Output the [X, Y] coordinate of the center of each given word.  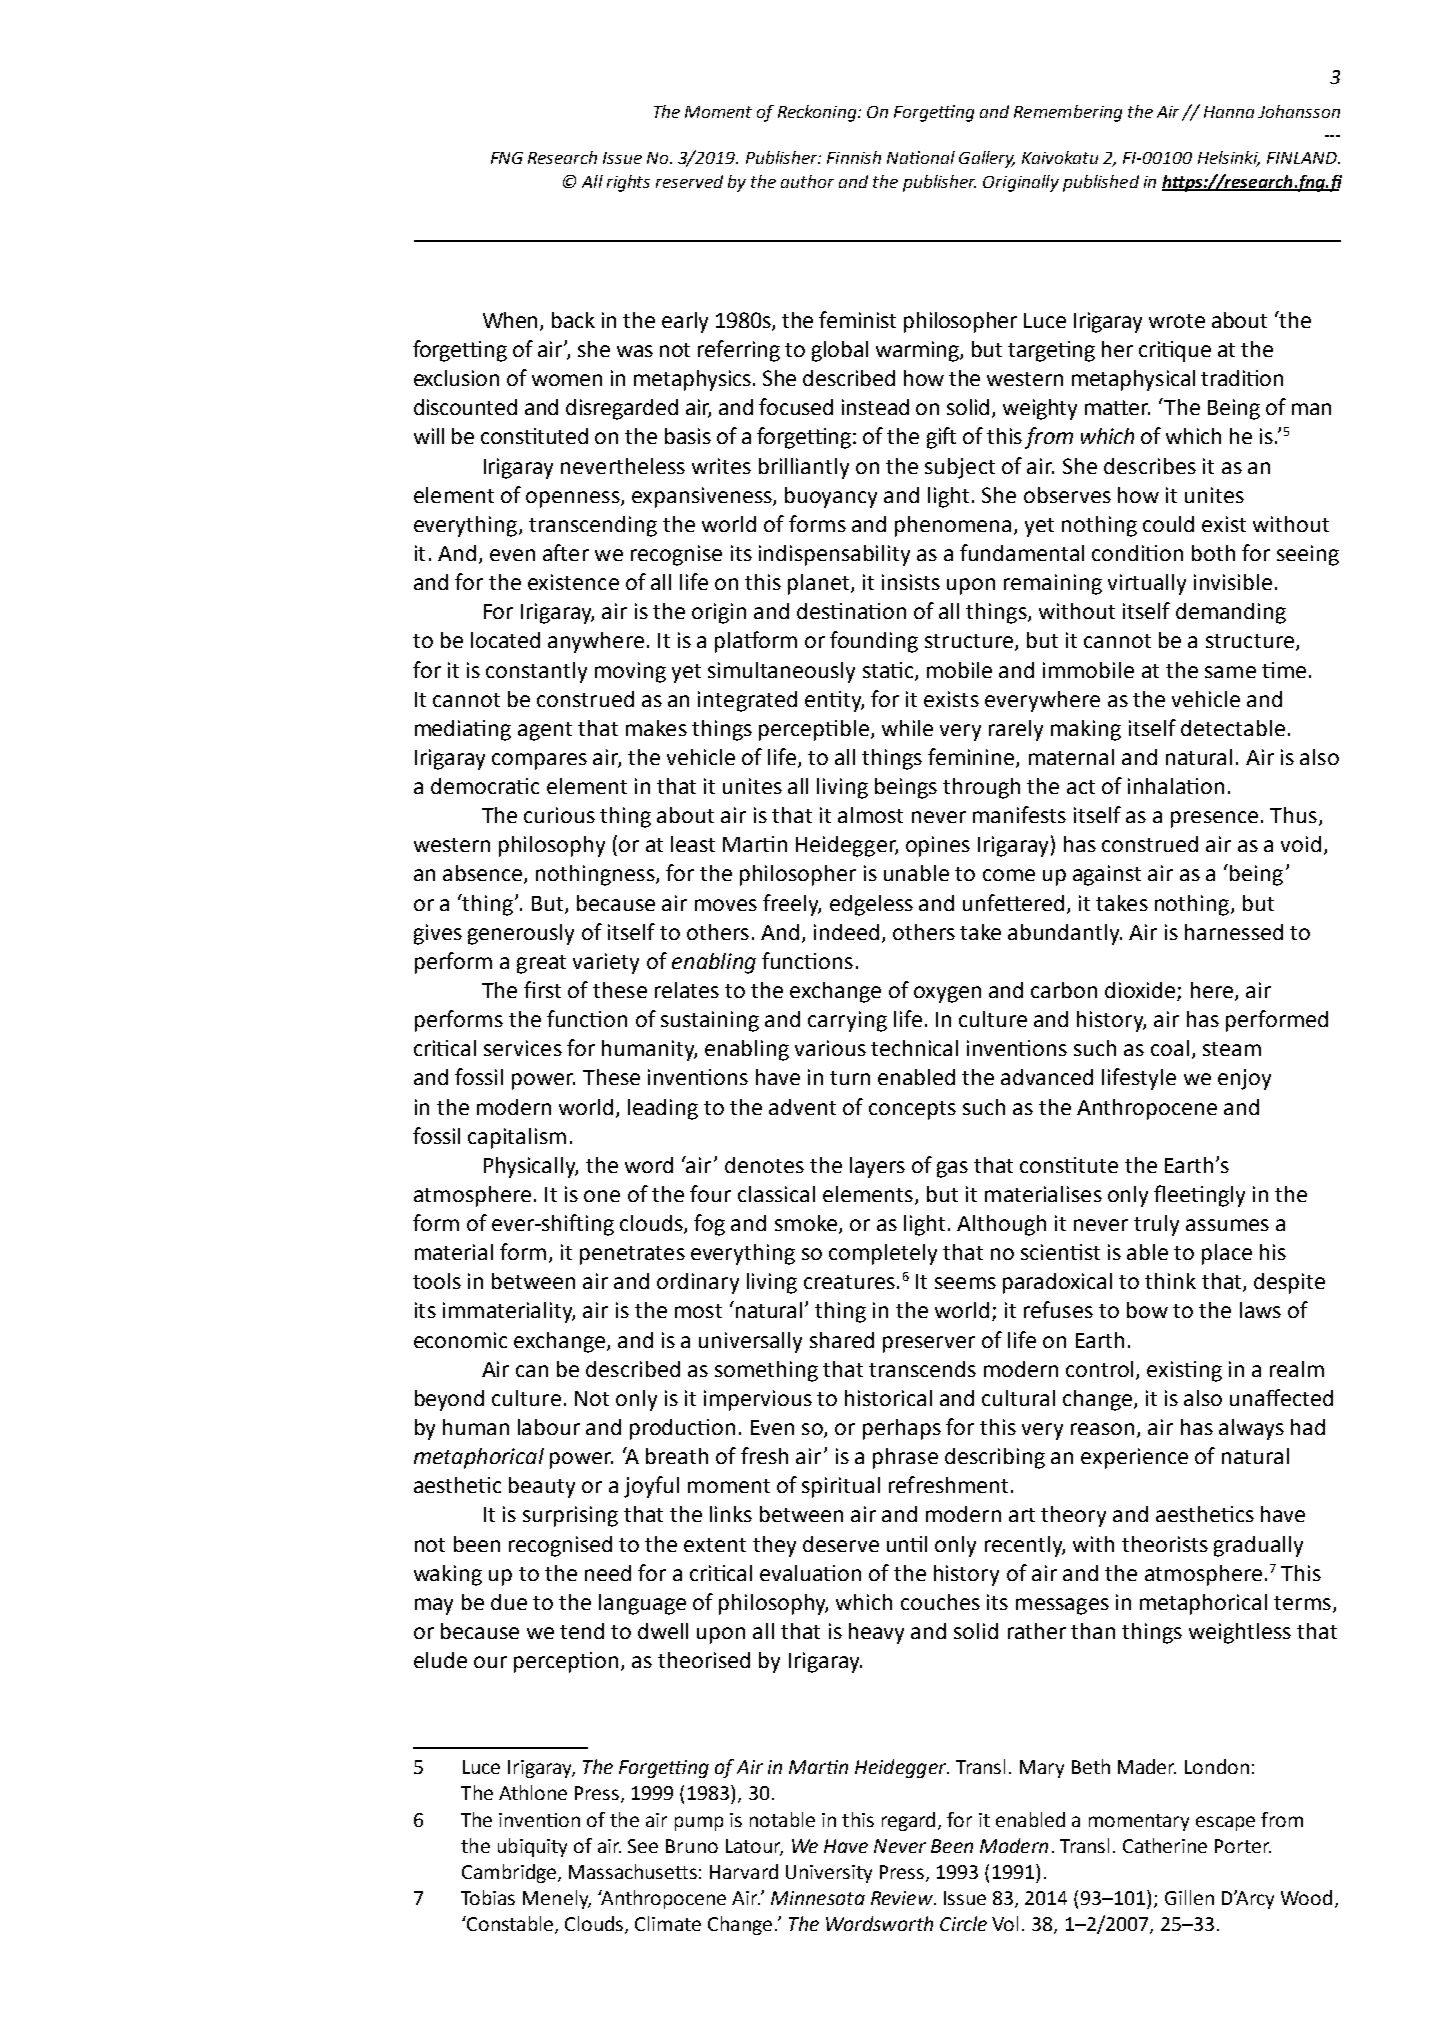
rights [628, 183]
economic [460, 1340]
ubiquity [532, 1847]
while [907, 728]
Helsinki [1229, 159]
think [1170, 1281]
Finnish [854, 157]
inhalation [1176, 786]
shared [842, 1340]
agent [545, 731]
